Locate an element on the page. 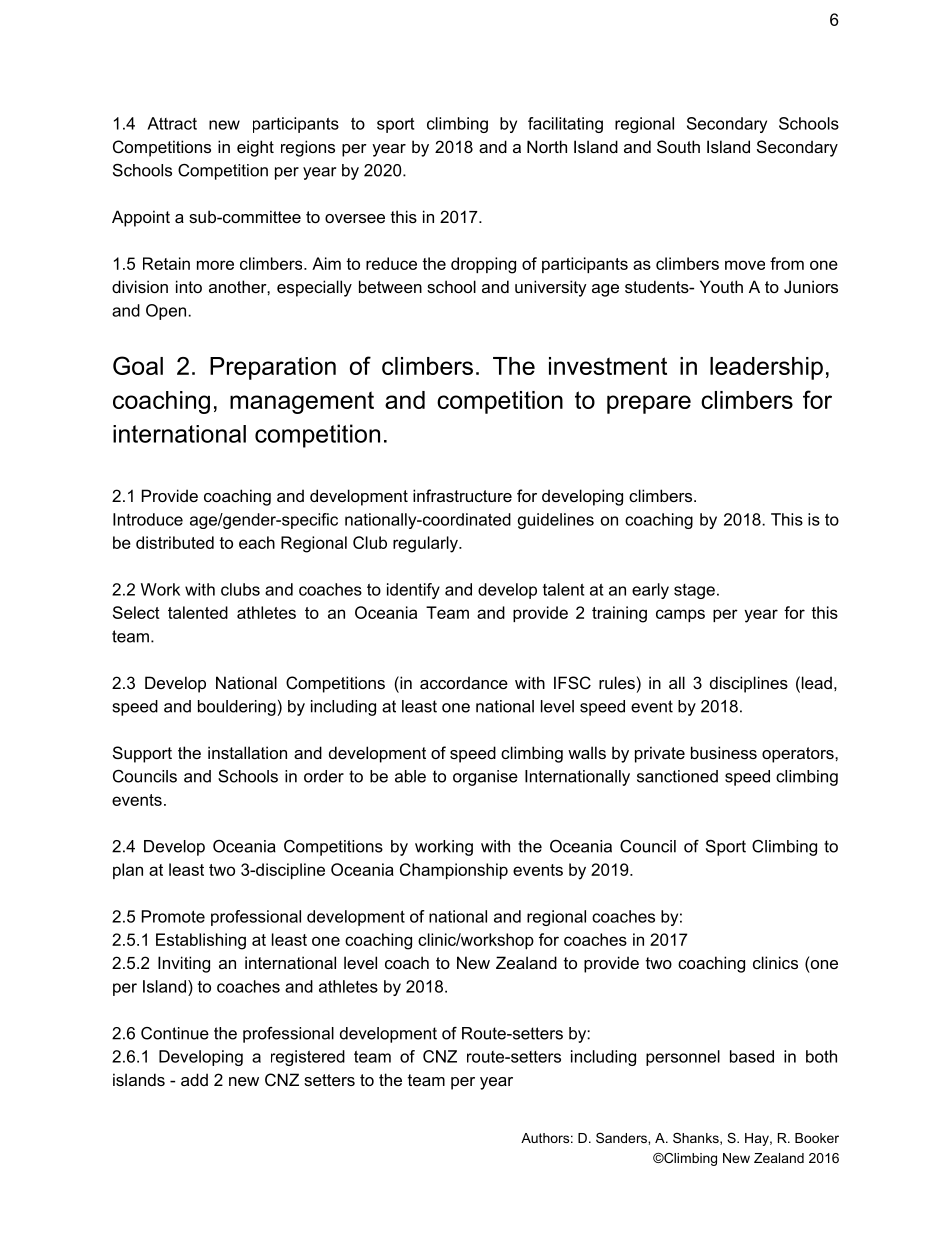 Image resolution: width=952 pixels, height=1233 pixels. infrastructure is located at coordinates (462, 495).
